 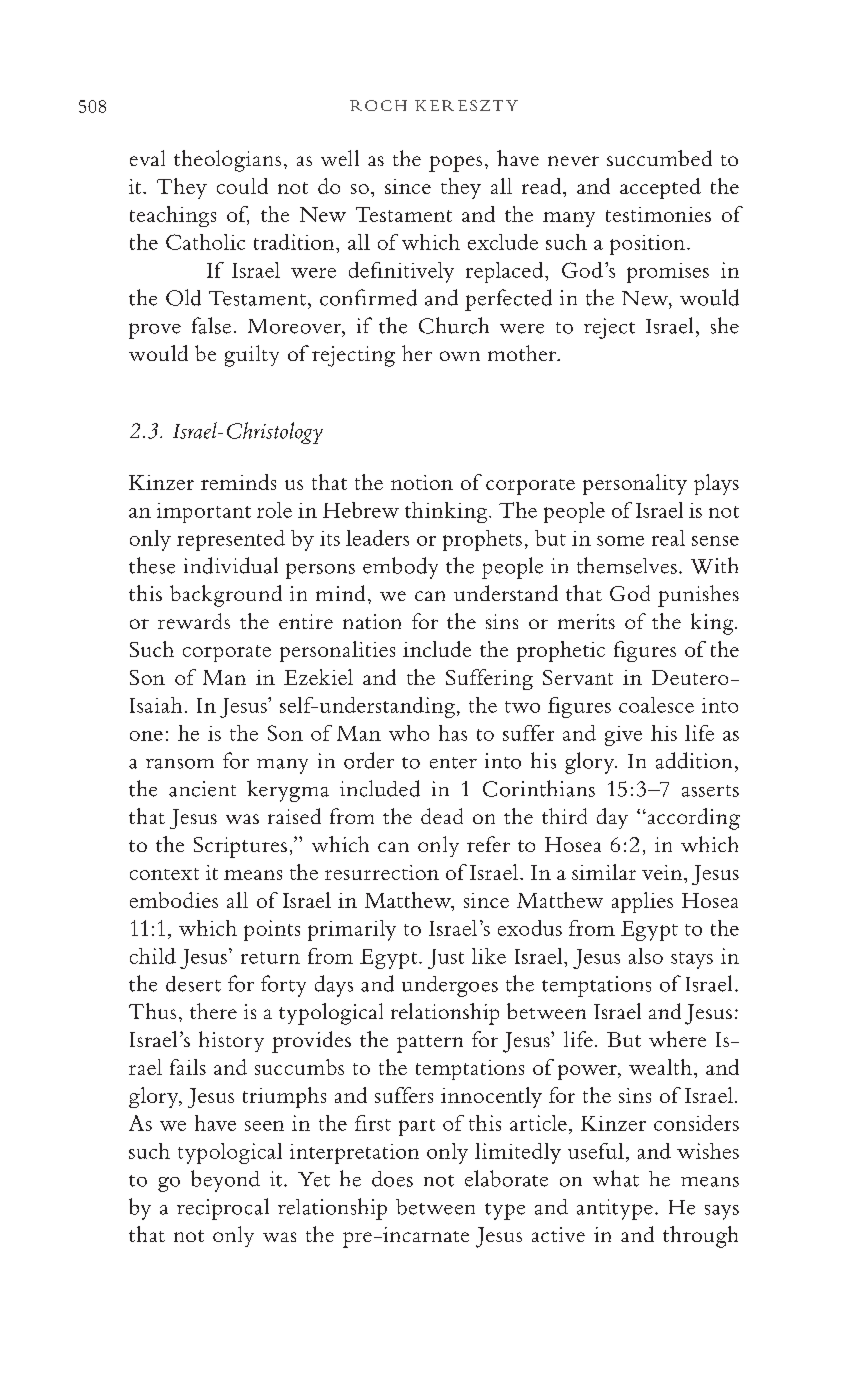 I want to click on has, so click(x=453, y=733).
